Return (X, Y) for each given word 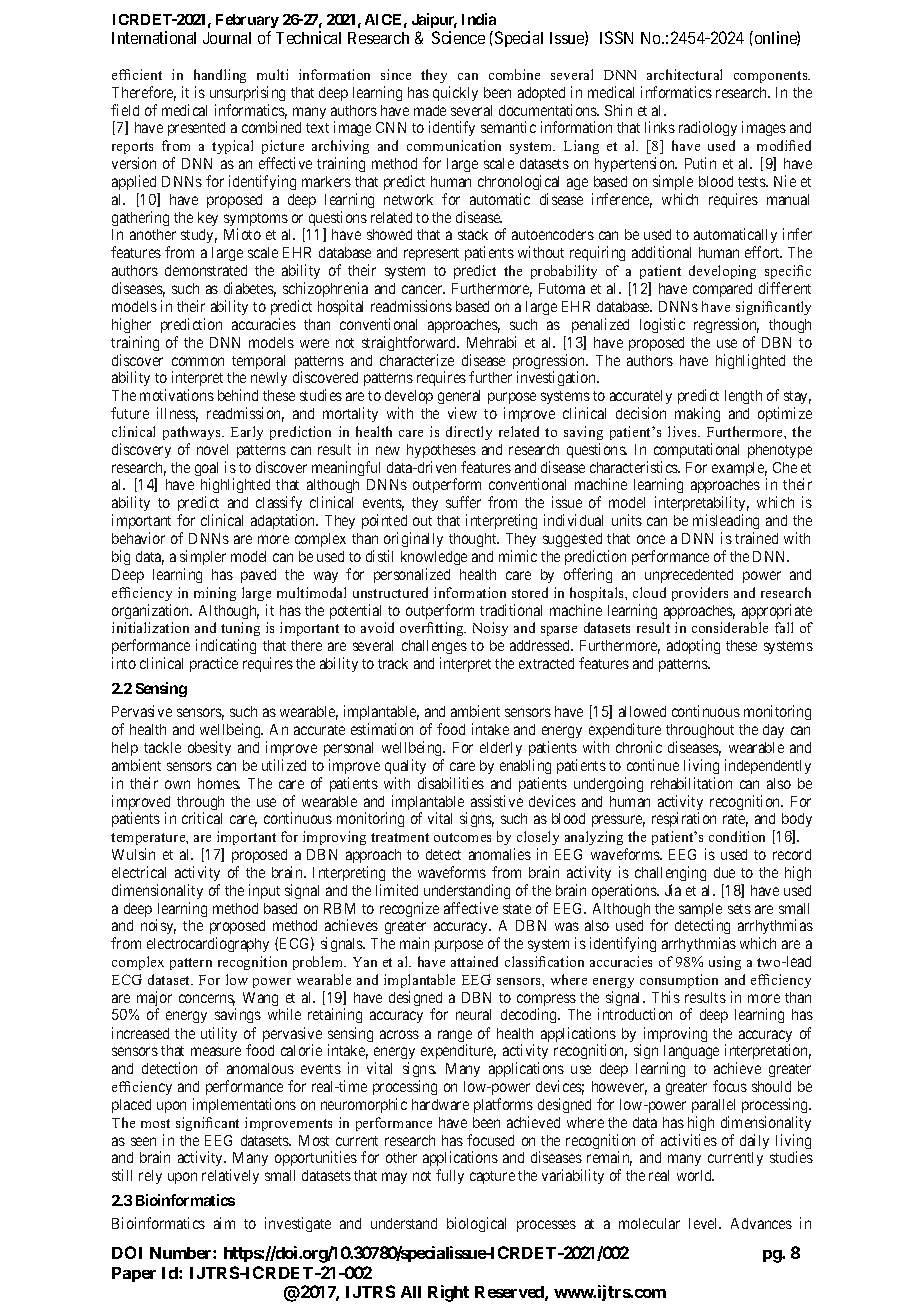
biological (476, 1224)
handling (220, 76)
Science (458, 37)
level (705, 1223)
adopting (693, 646)
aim (224, 1223)
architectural (684, 74)
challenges (434, 649)
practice (214, 664)
